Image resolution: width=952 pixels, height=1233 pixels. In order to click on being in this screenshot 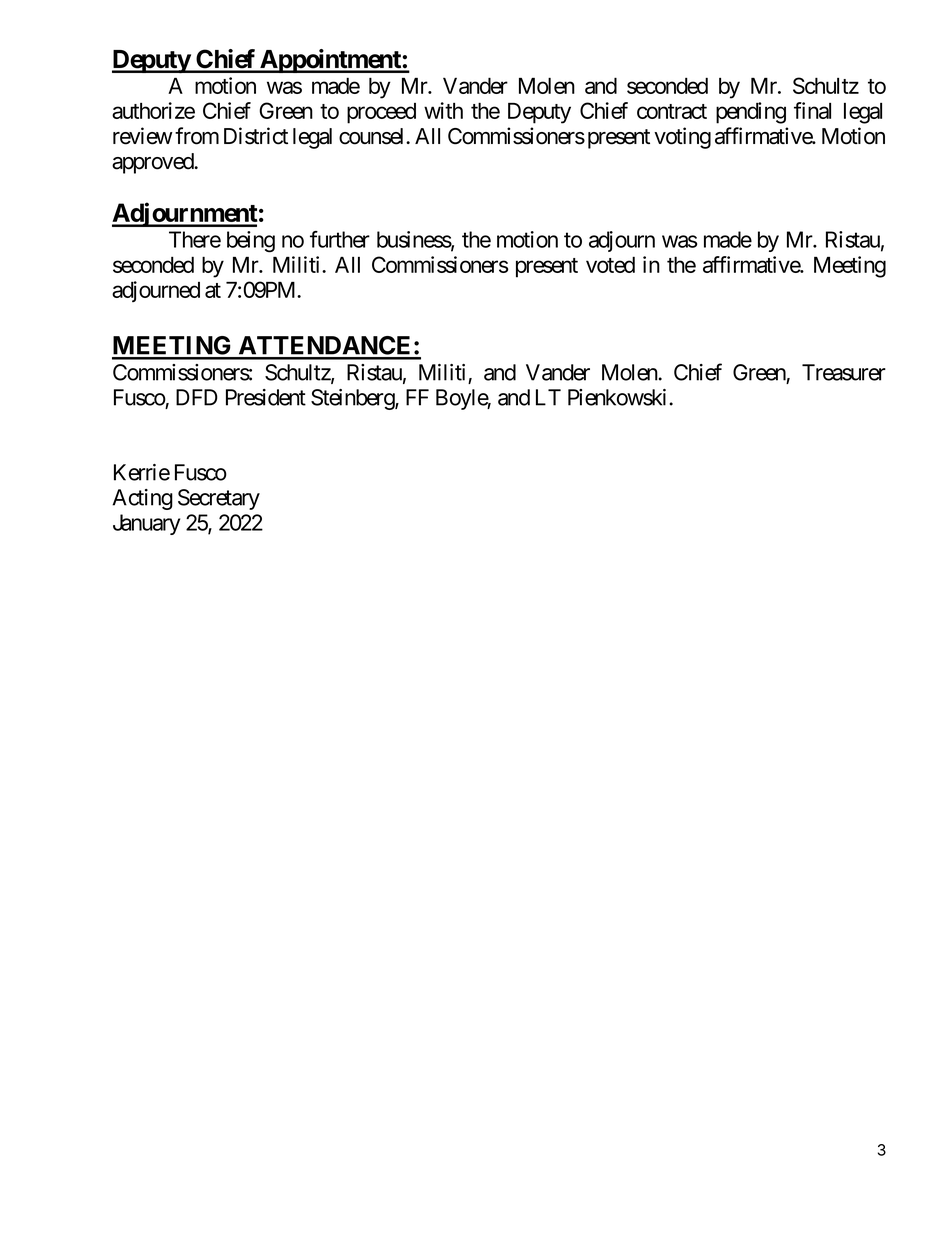, I will do `click(251, 242)`.
